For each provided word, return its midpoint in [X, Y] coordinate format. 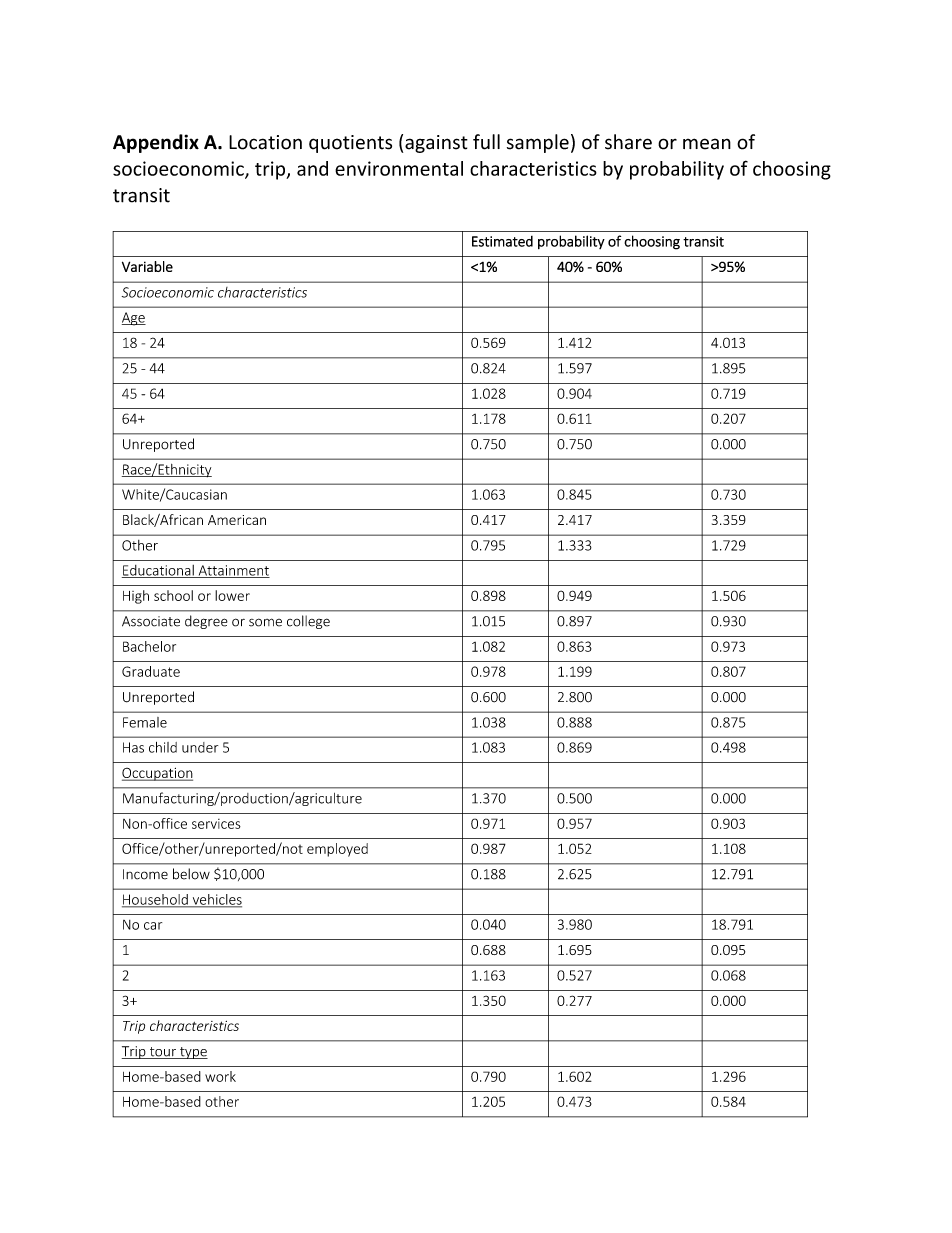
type [193, 1053]
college [308, 622]
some [265, 622]
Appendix [156, 143]
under [200, 747]
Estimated [502, 241]
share [628, 142]
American [237, 520]
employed [337, 850]
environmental [399, 168]
